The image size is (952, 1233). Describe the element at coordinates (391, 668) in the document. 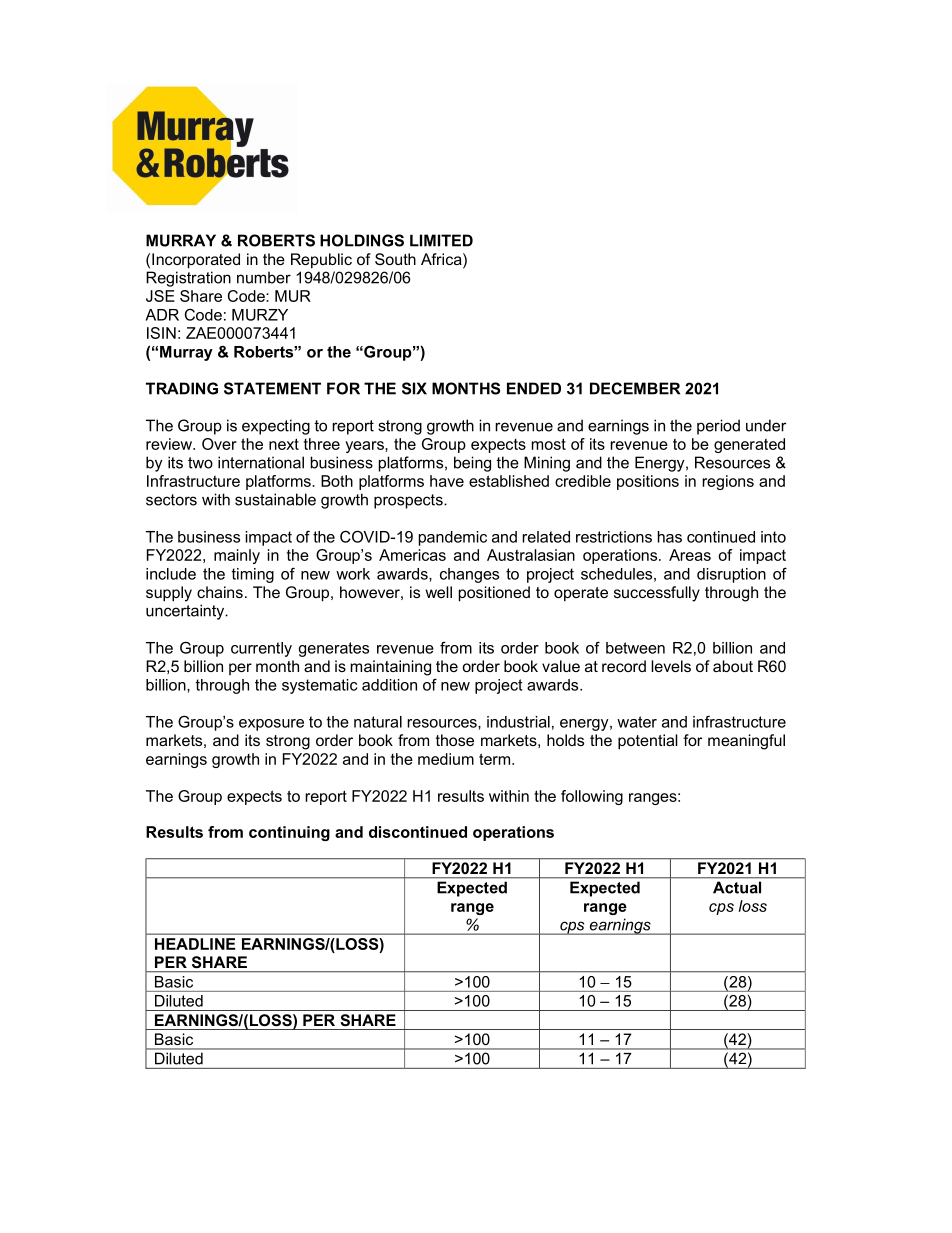

I see `maintaining` at that location.
